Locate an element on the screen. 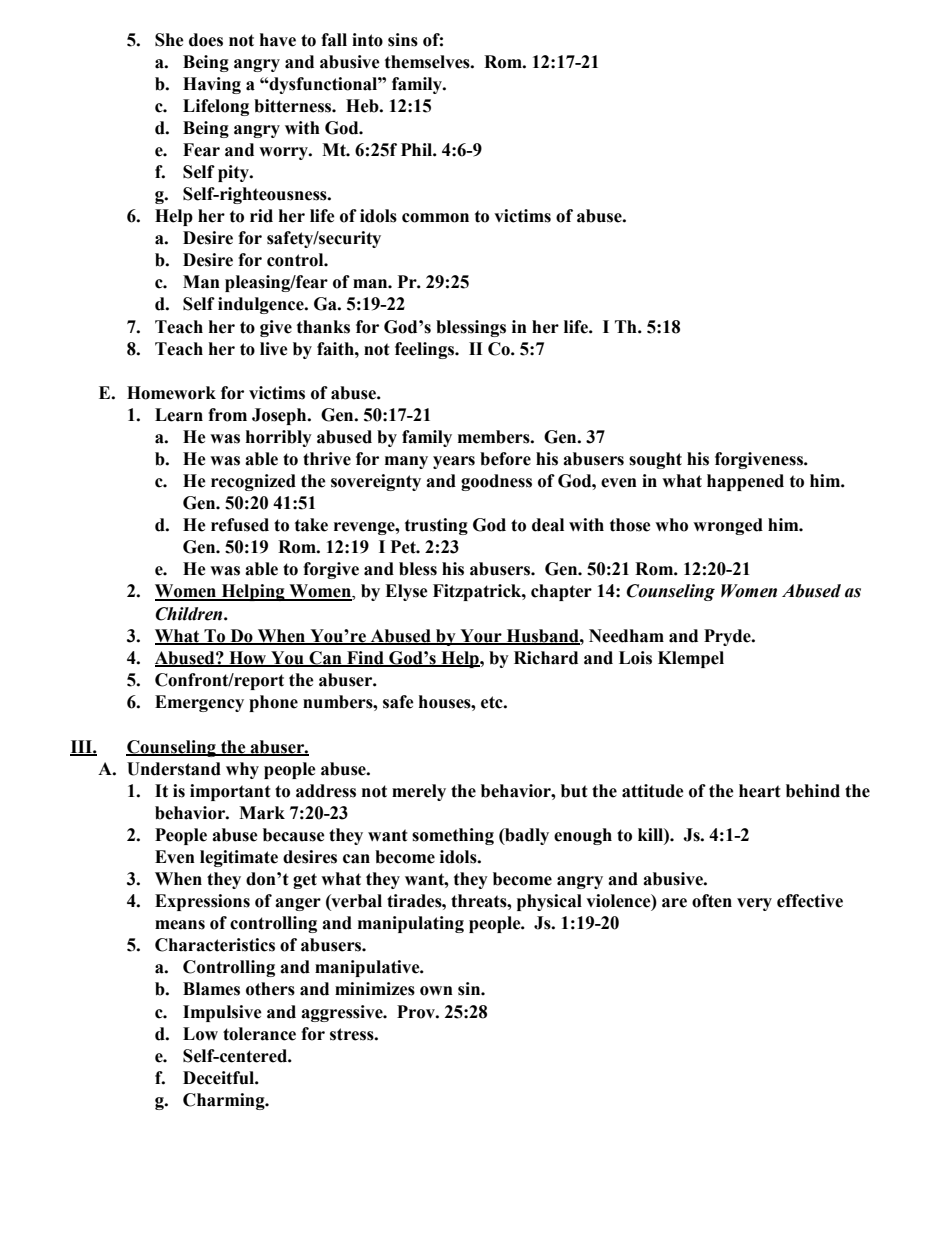  Mark is located at coordinates (262, 813).
